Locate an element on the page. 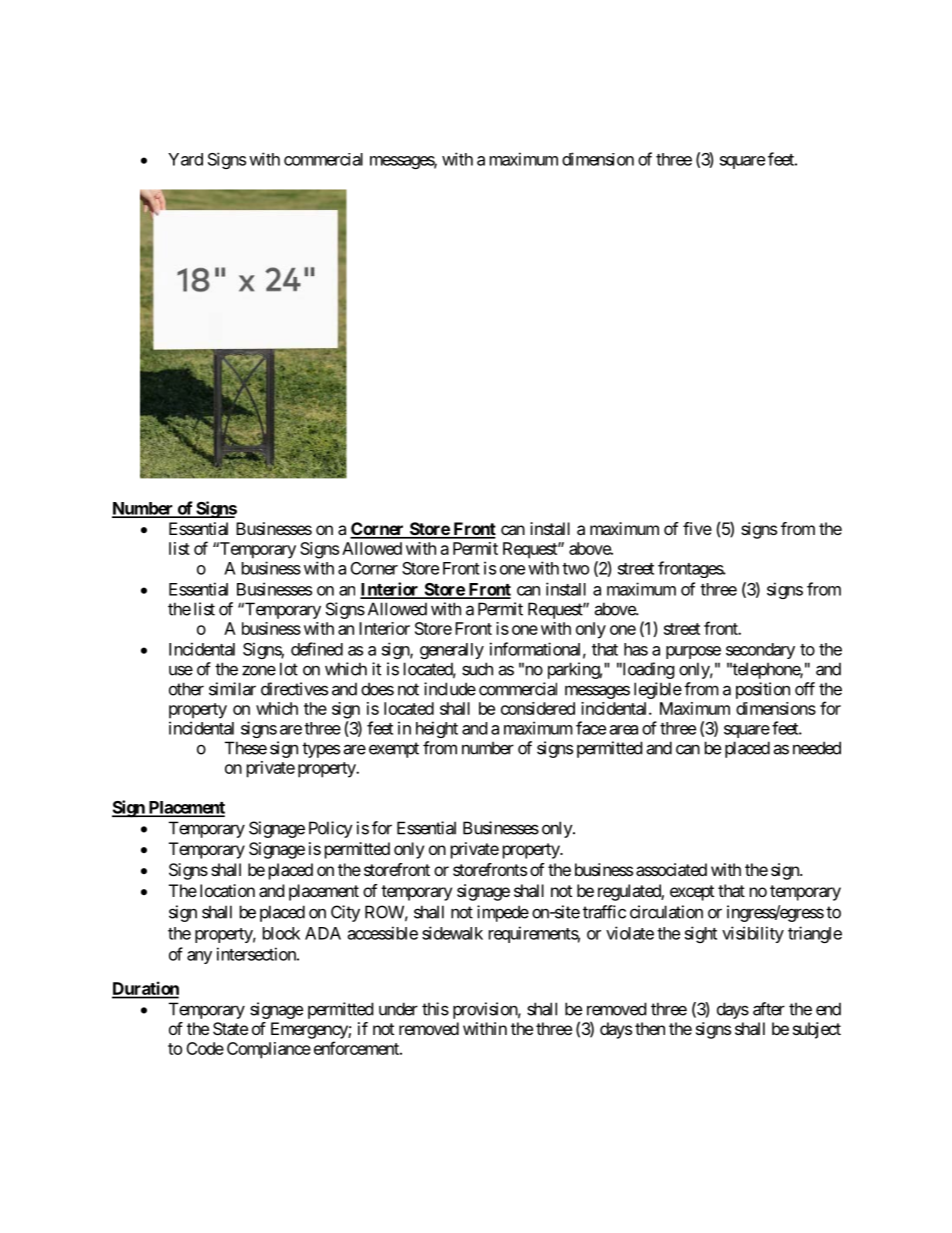 The height and width of the image is (1233, 952). two is located at coordinates (575, 569).
